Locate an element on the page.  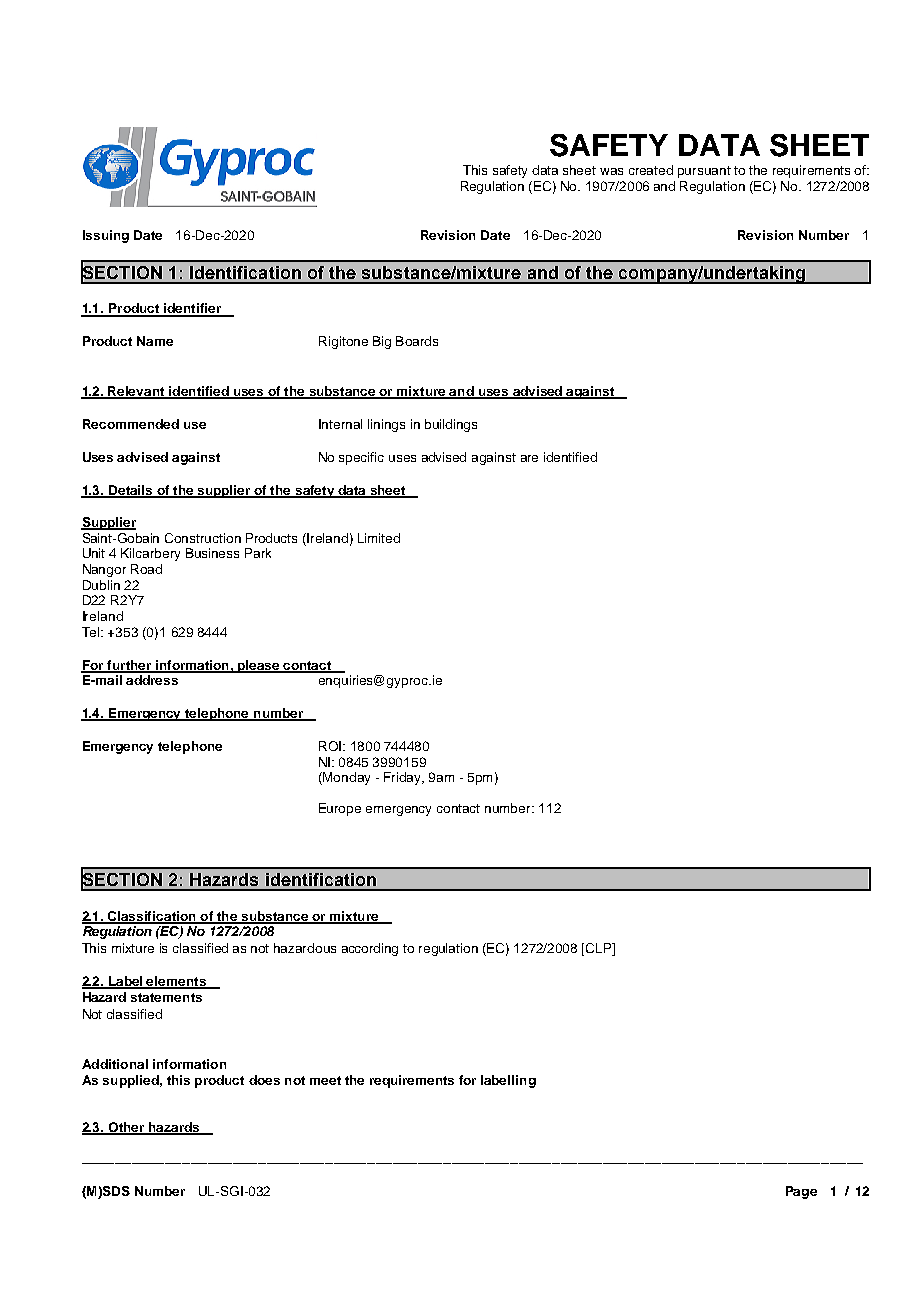
are is located at coordinates (529, 458).
